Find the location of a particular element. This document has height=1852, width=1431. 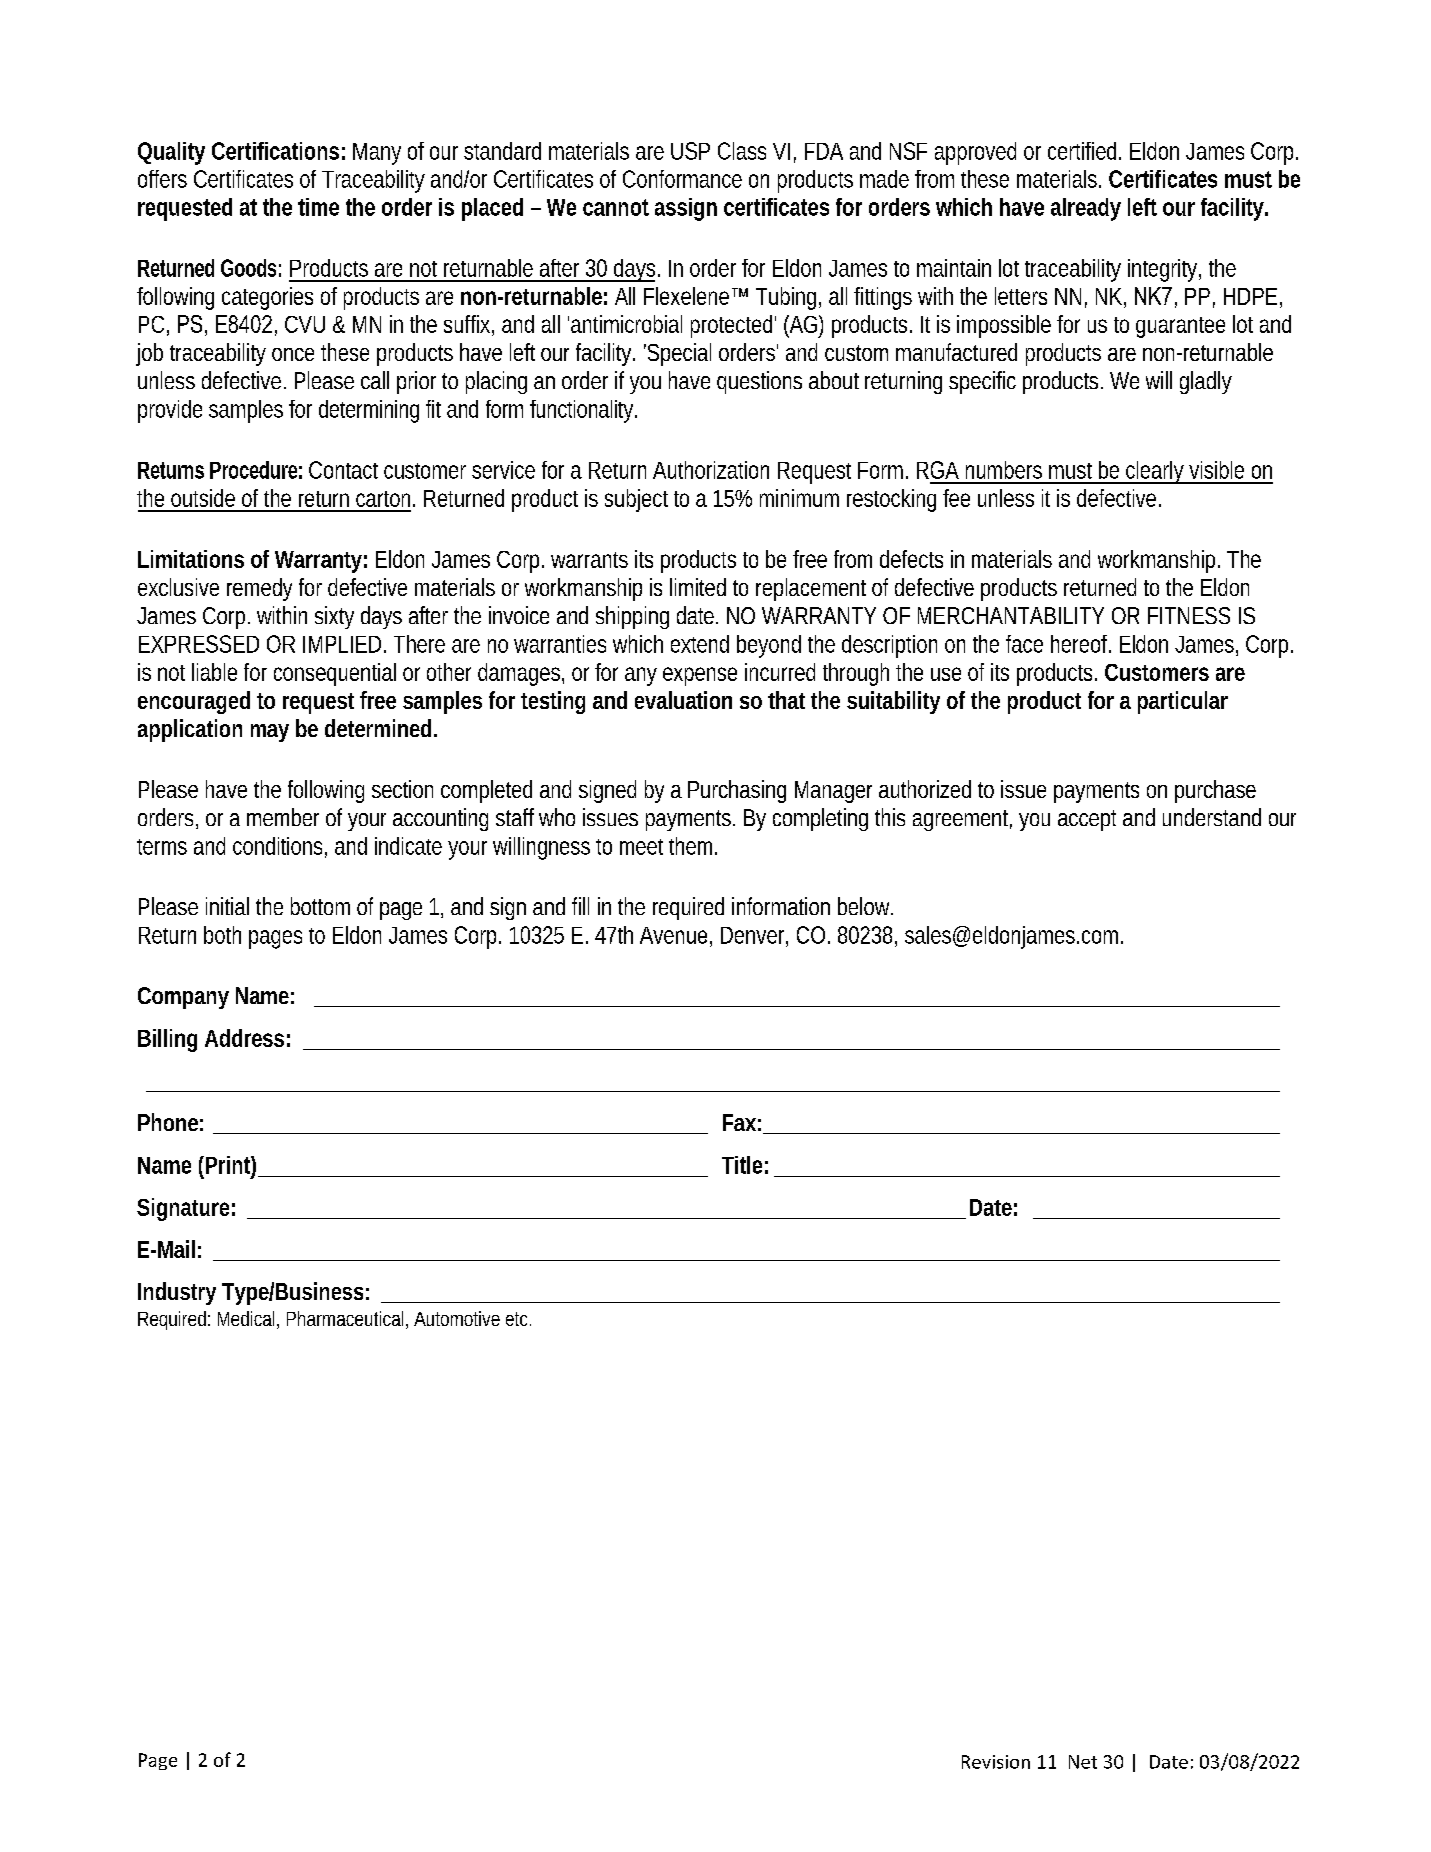

both is located at coordinates (222, 935).
